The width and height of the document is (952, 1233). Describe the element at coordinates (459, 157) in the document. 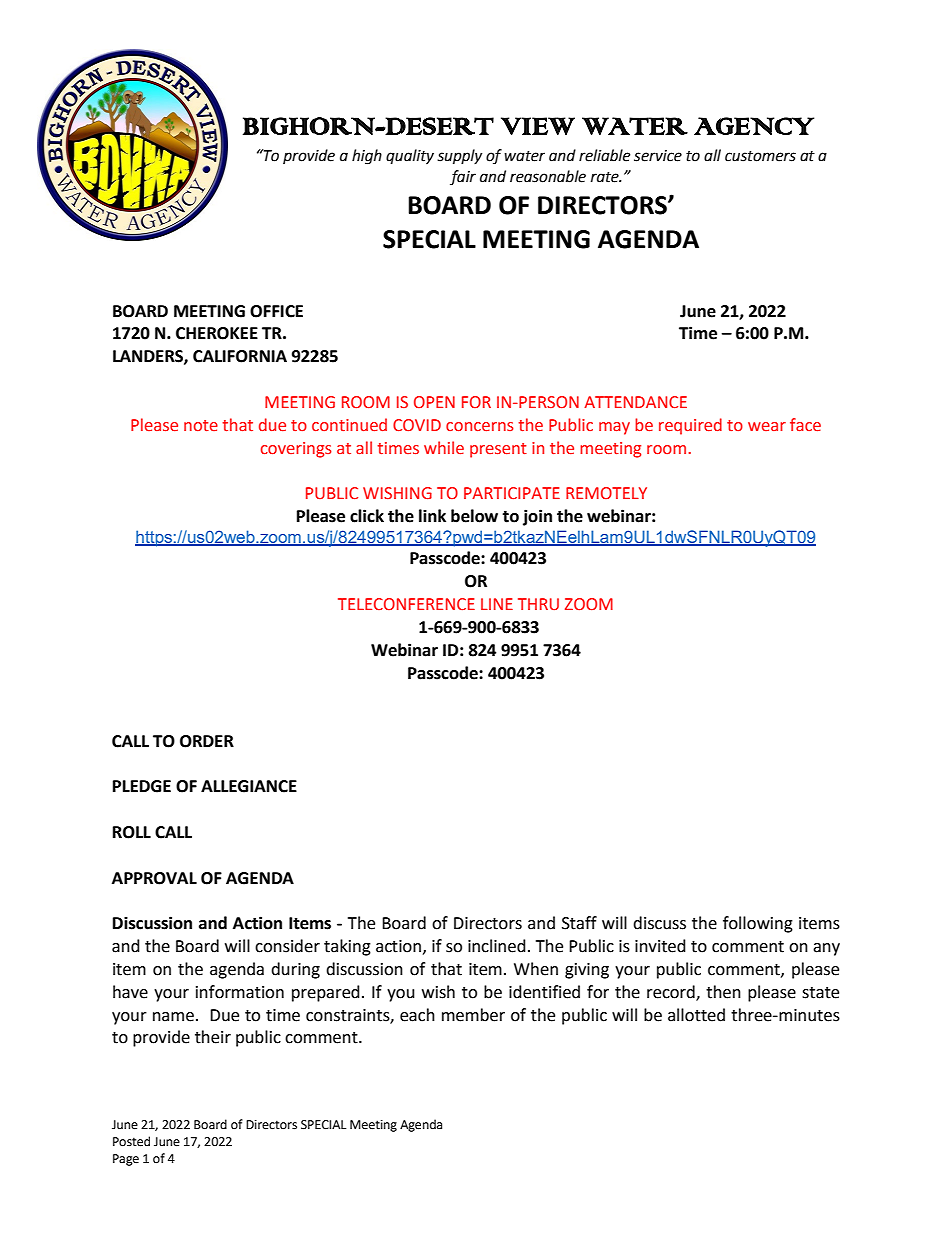

I see `supply` at that location.
